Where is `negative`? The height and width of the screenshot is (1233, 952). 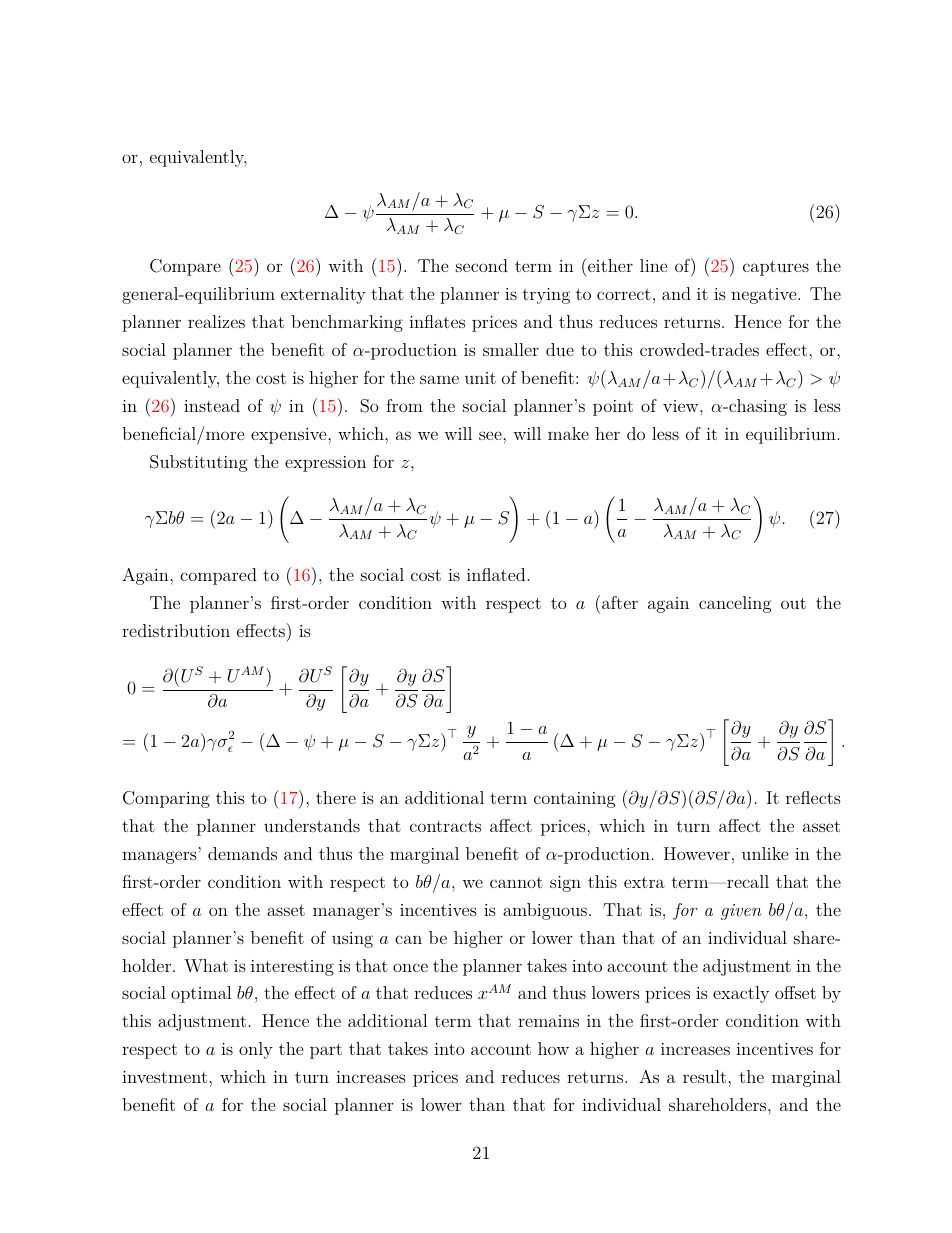
negative is located at coordinates (764, 296).
